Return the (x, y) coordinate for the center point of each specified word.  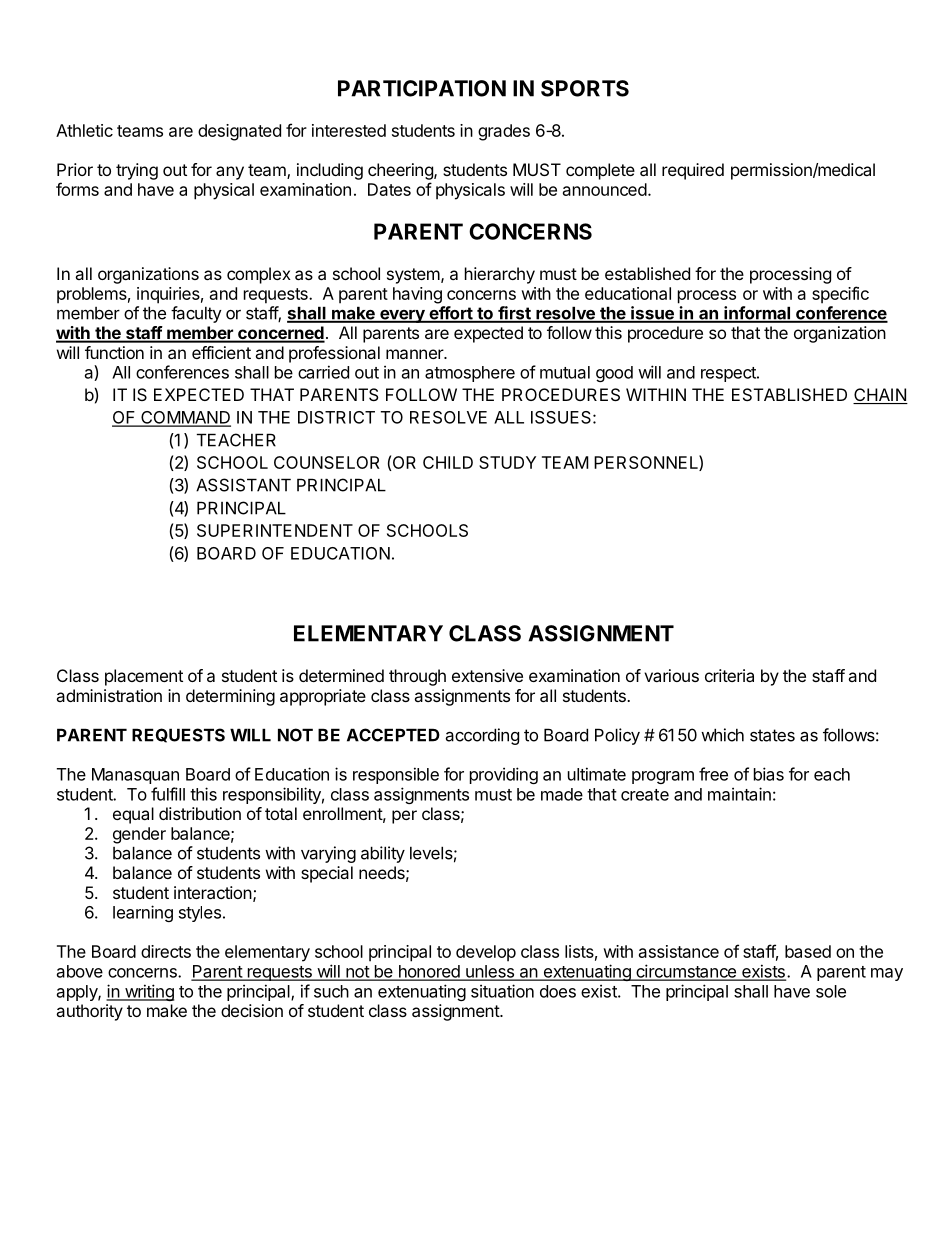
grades (504, 132)
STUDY (507, 462)
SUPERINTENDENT (275, 530)
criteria (729, 675)
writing (148, 992)
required (693, 171)
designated (239, 132)
